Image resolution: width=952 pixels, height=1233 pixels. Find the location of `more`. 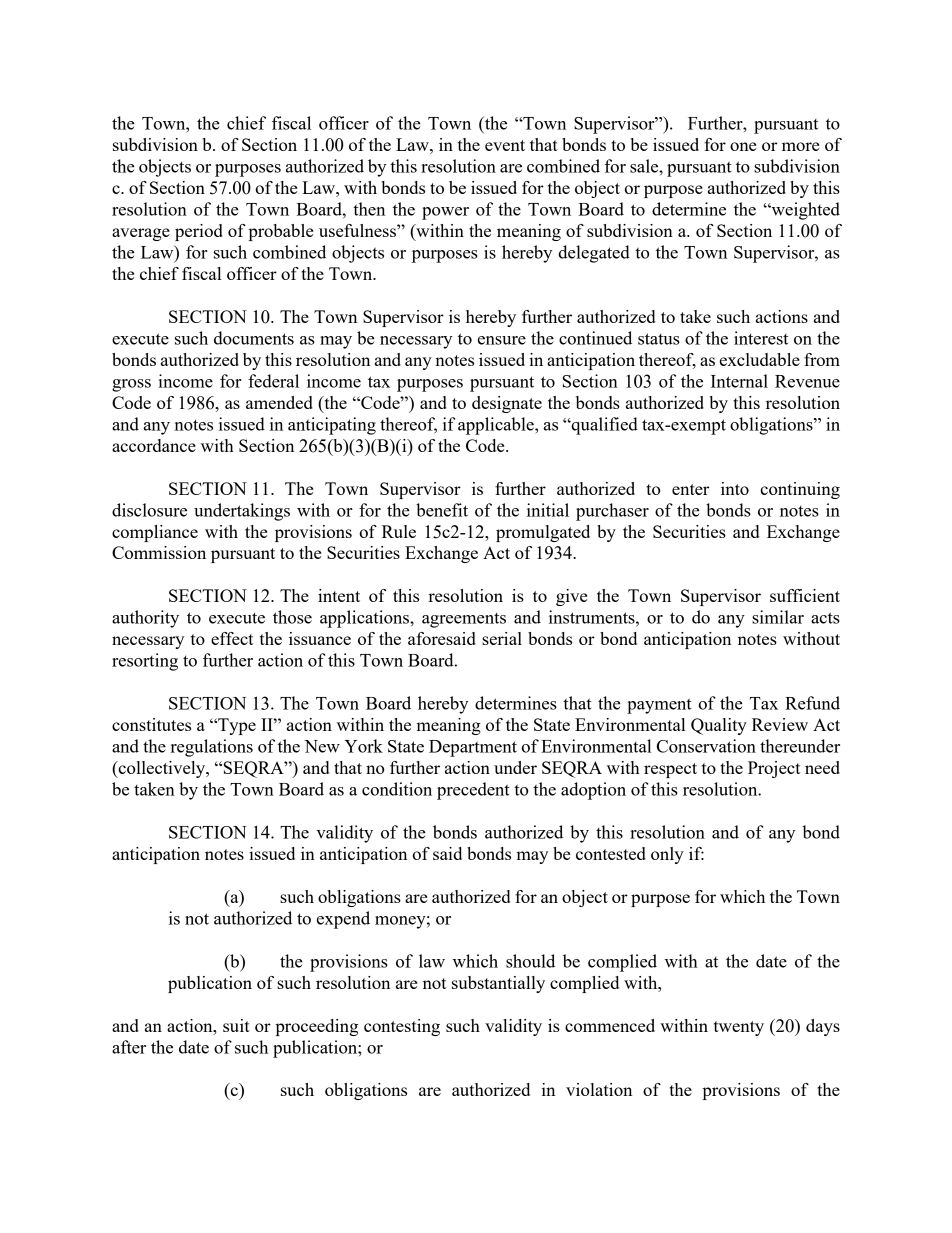

more is located at coordinates (800, 146).
